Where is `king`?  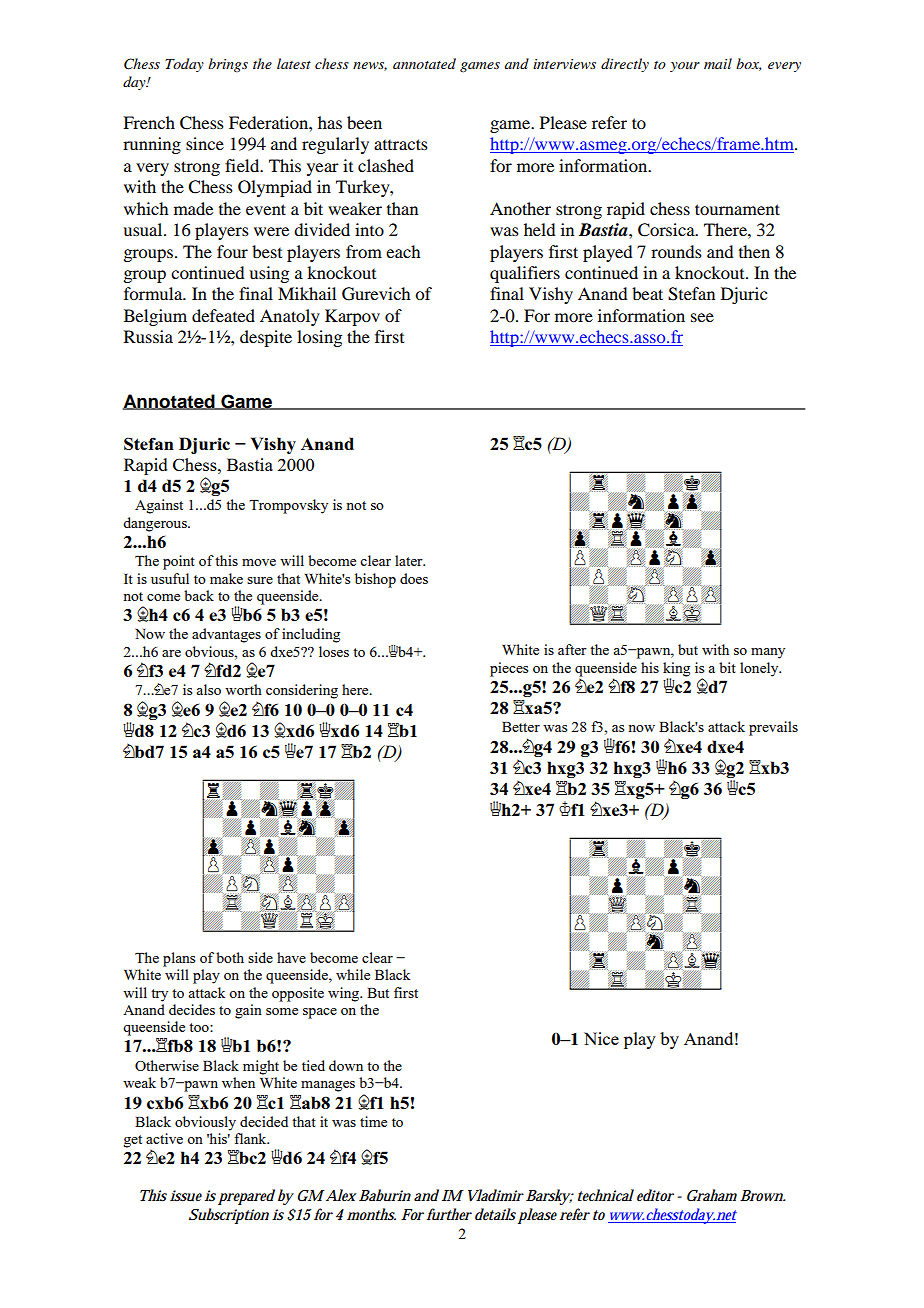
king is located at coordinates (676, 670).
